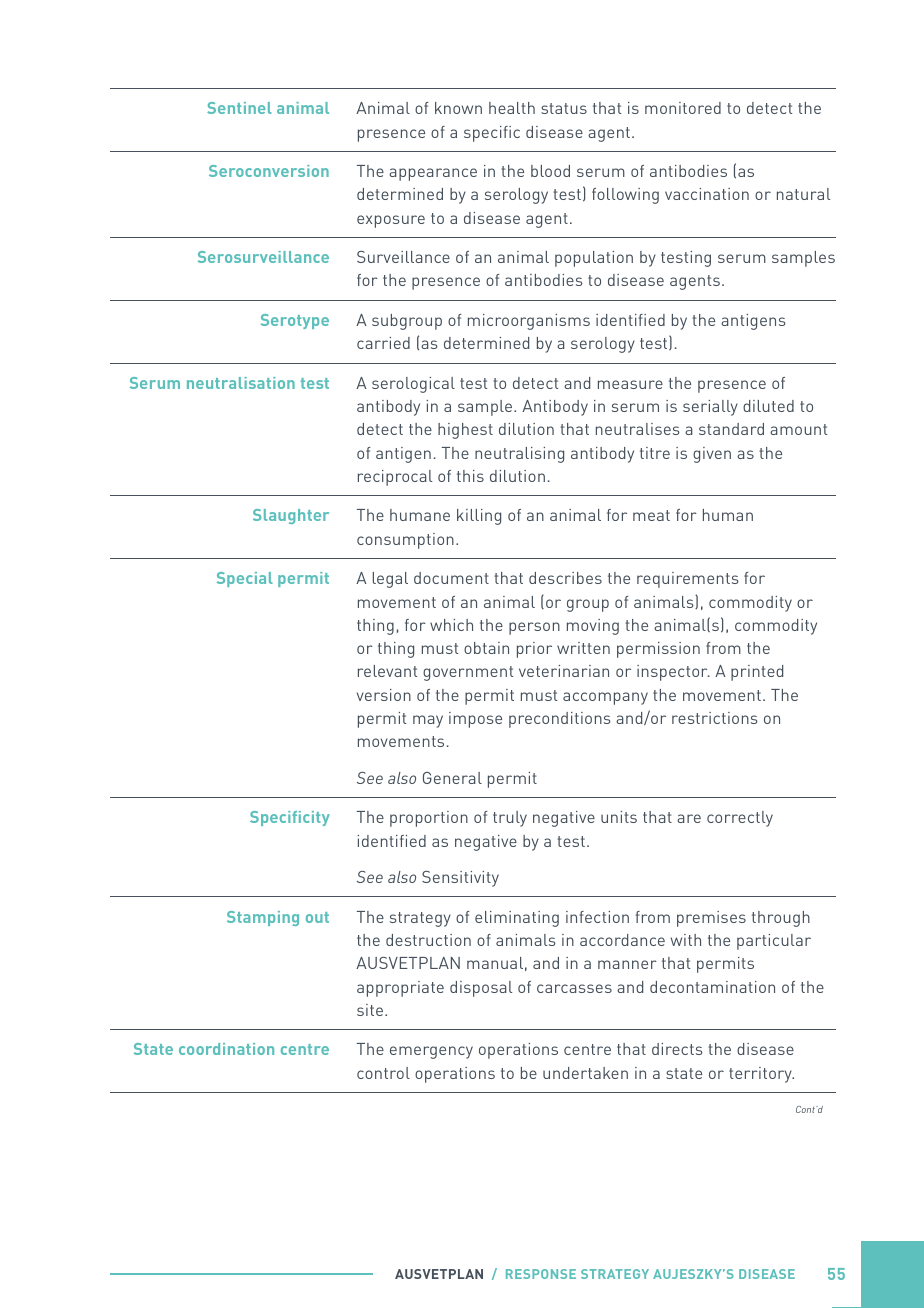 Image resolution: width=924 pixels, height=1308 pixels. I want to click on prior, so click(534, 650).
